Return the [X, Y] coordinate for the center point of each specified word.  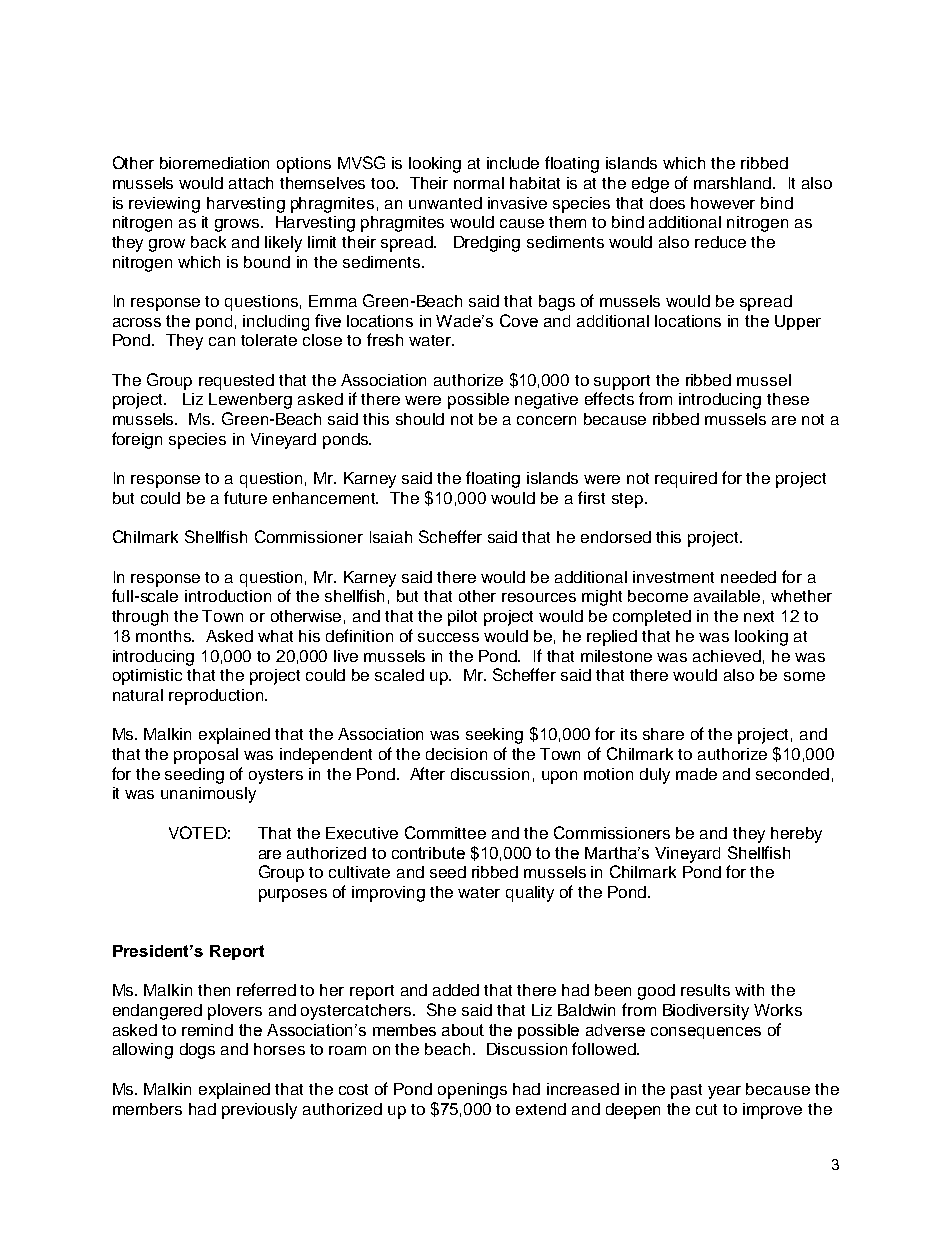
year [724, 1092]
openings [472, 1091]
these [788, 399]
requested [236, 382]
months [165, 636]
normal [479, 183]
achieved [727, 656]
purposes [293, 895]
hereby [796, 835]
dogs [197, 1051]
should [420, 419]
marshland [734, 183]
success [448, 637]
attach [251, 183]
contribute [428, 853]
